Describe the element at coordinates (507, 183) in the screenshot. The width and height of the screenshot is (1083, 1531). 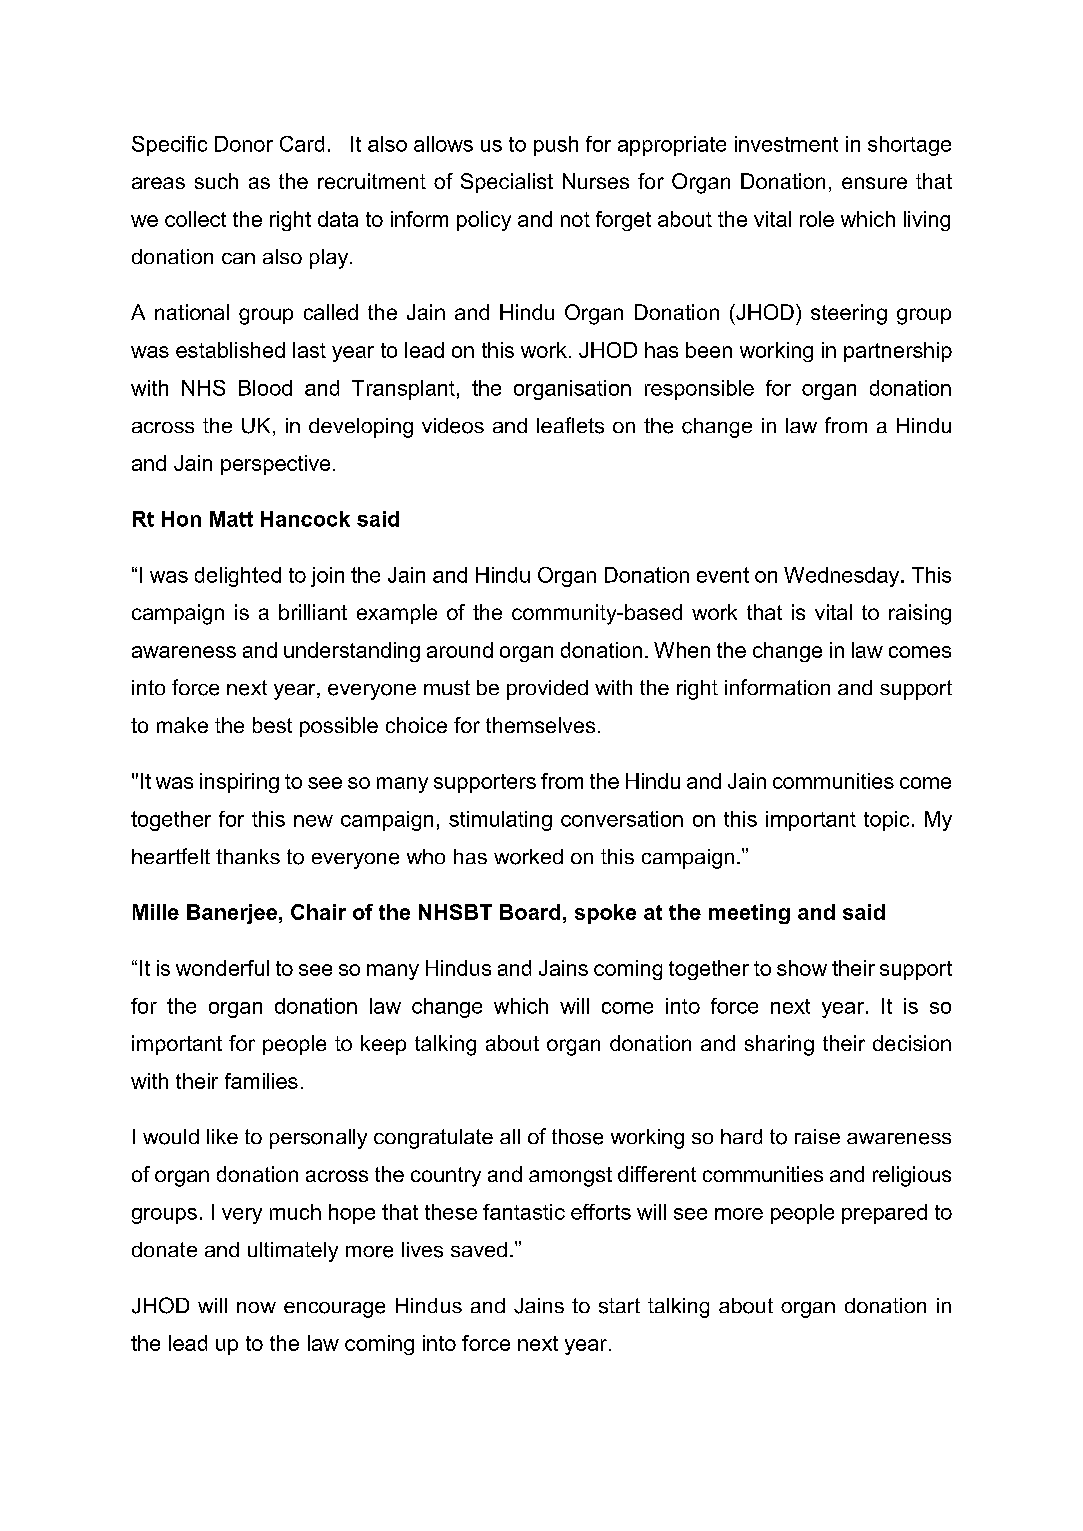
I see `Specialist` at that location.
